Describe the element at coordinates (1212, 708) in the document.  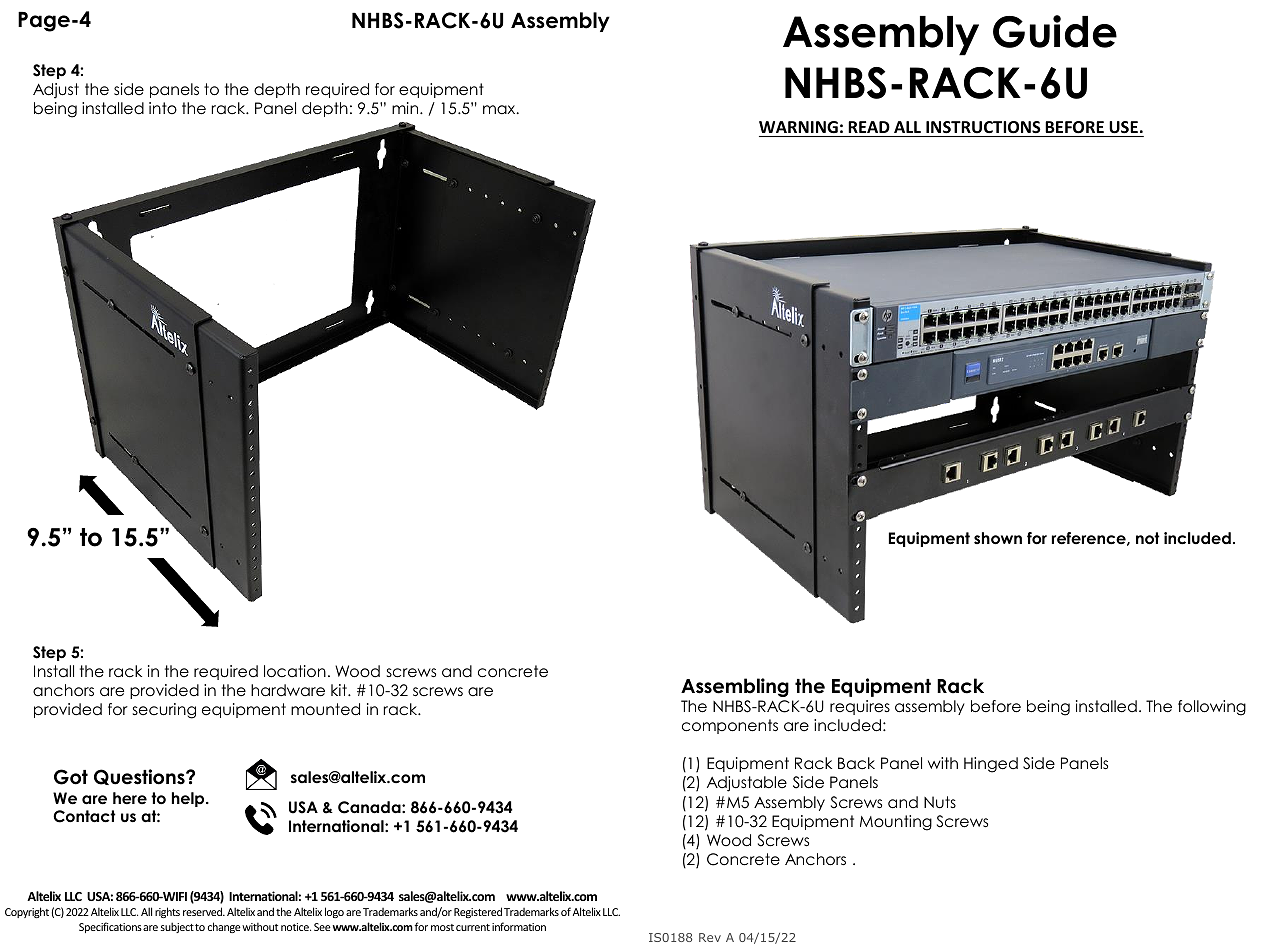
I see `following` at that location.
